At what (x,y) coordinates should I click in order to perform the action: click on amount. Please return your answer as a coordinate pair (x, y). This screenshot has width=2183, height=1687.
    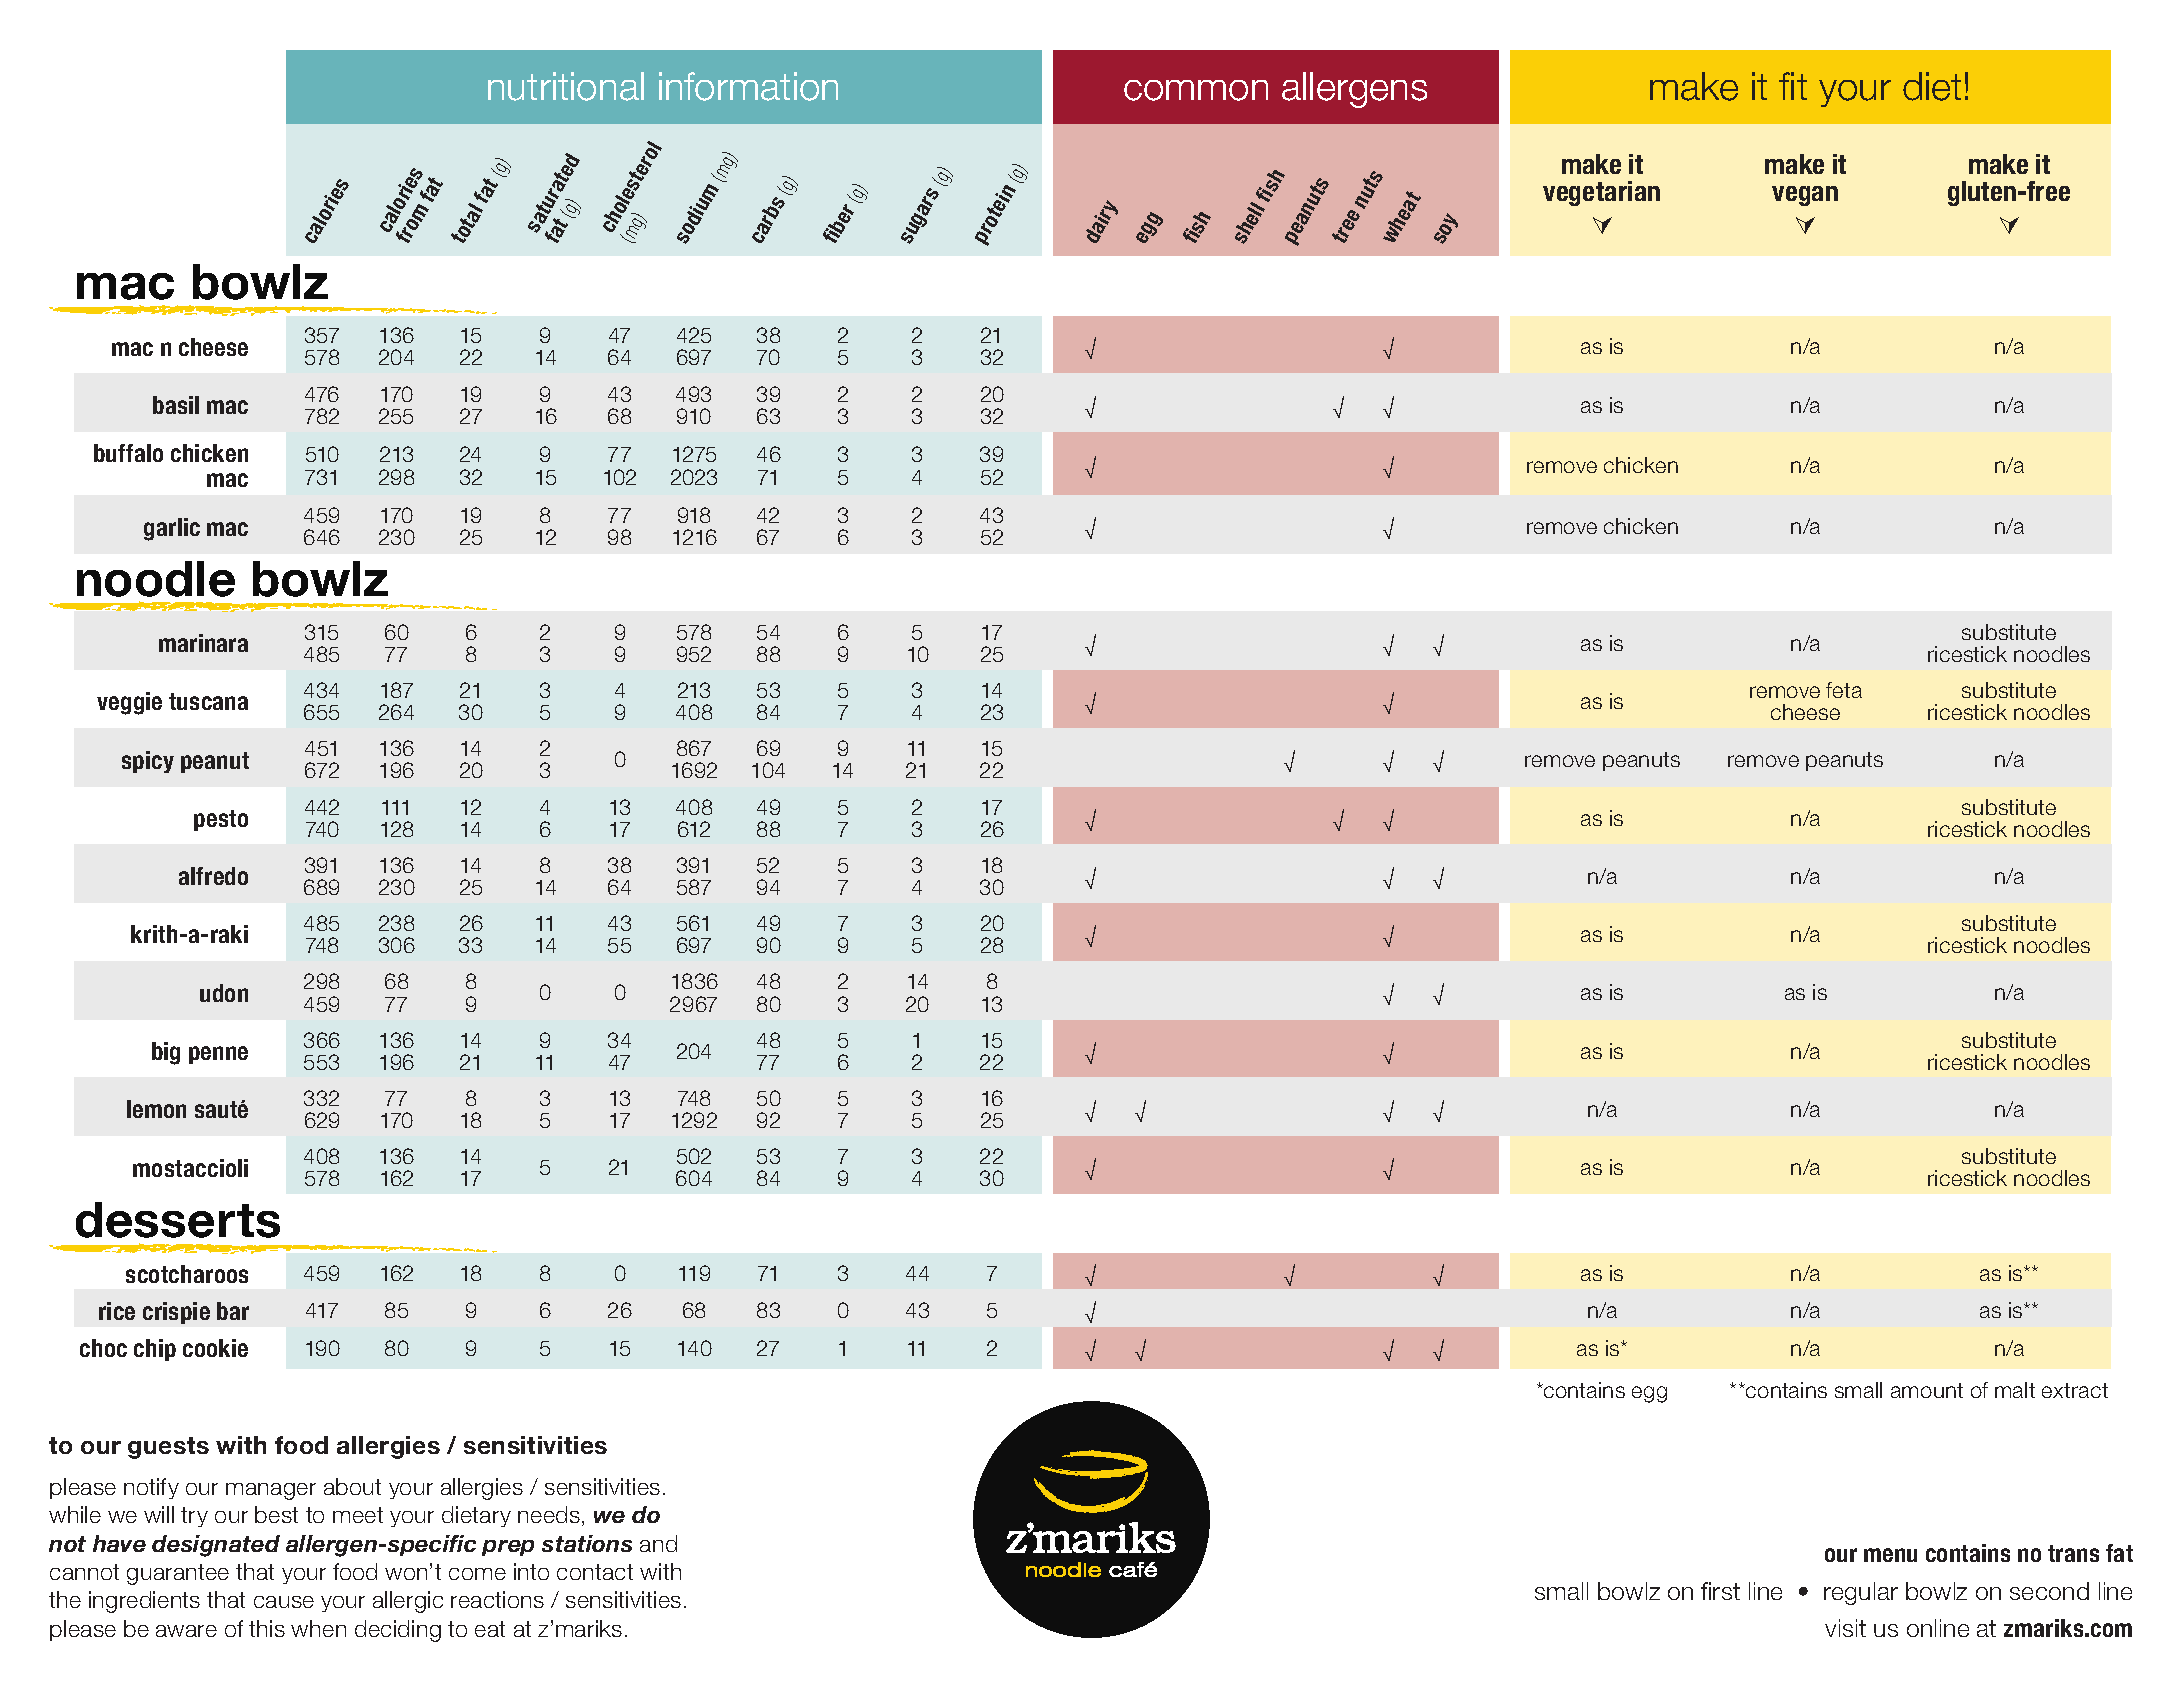
    Looking at the image, I should click on (1927, 1390).
